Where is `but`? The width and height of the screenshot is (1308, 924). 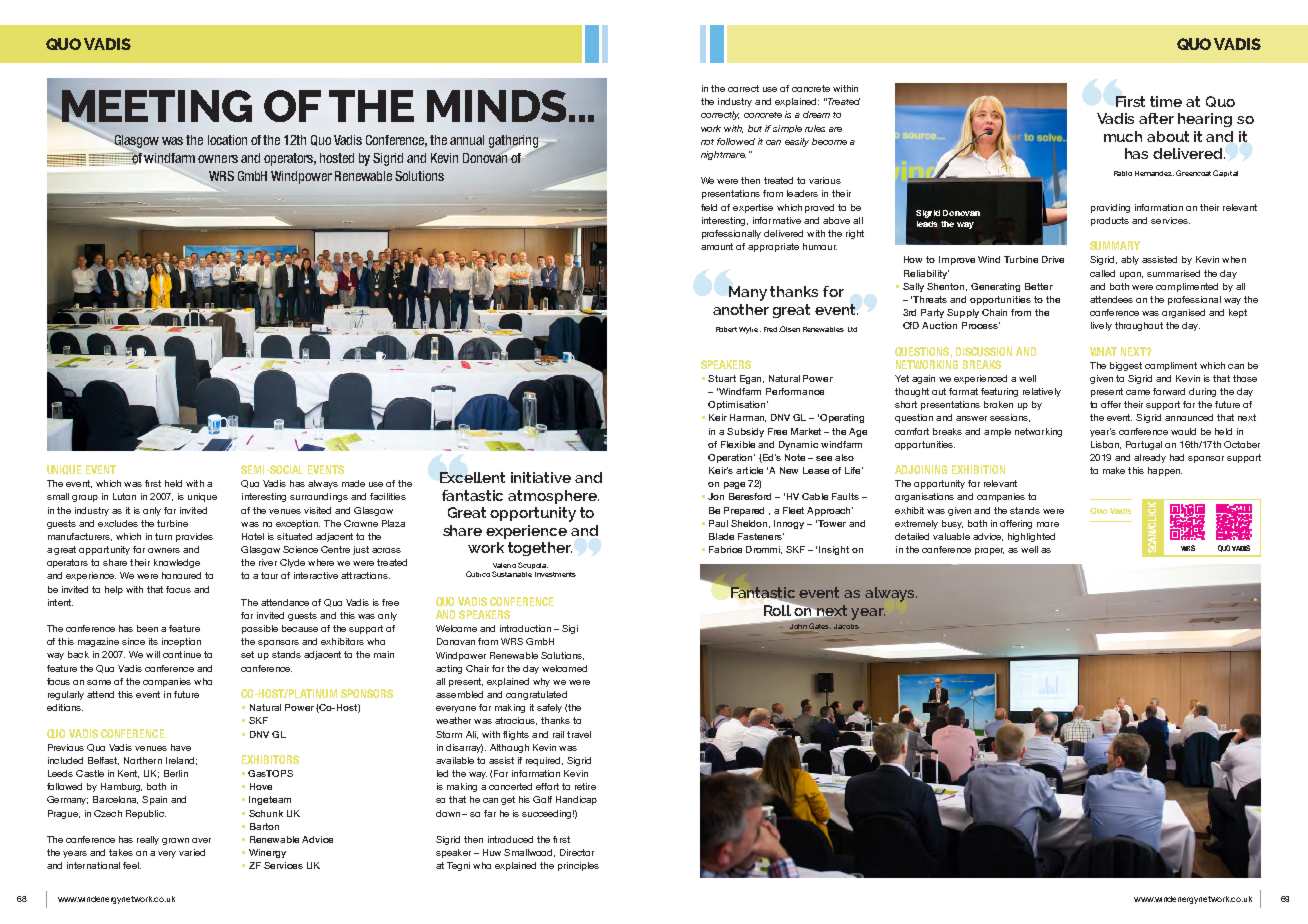
but is located at coordinates (755, 128).
